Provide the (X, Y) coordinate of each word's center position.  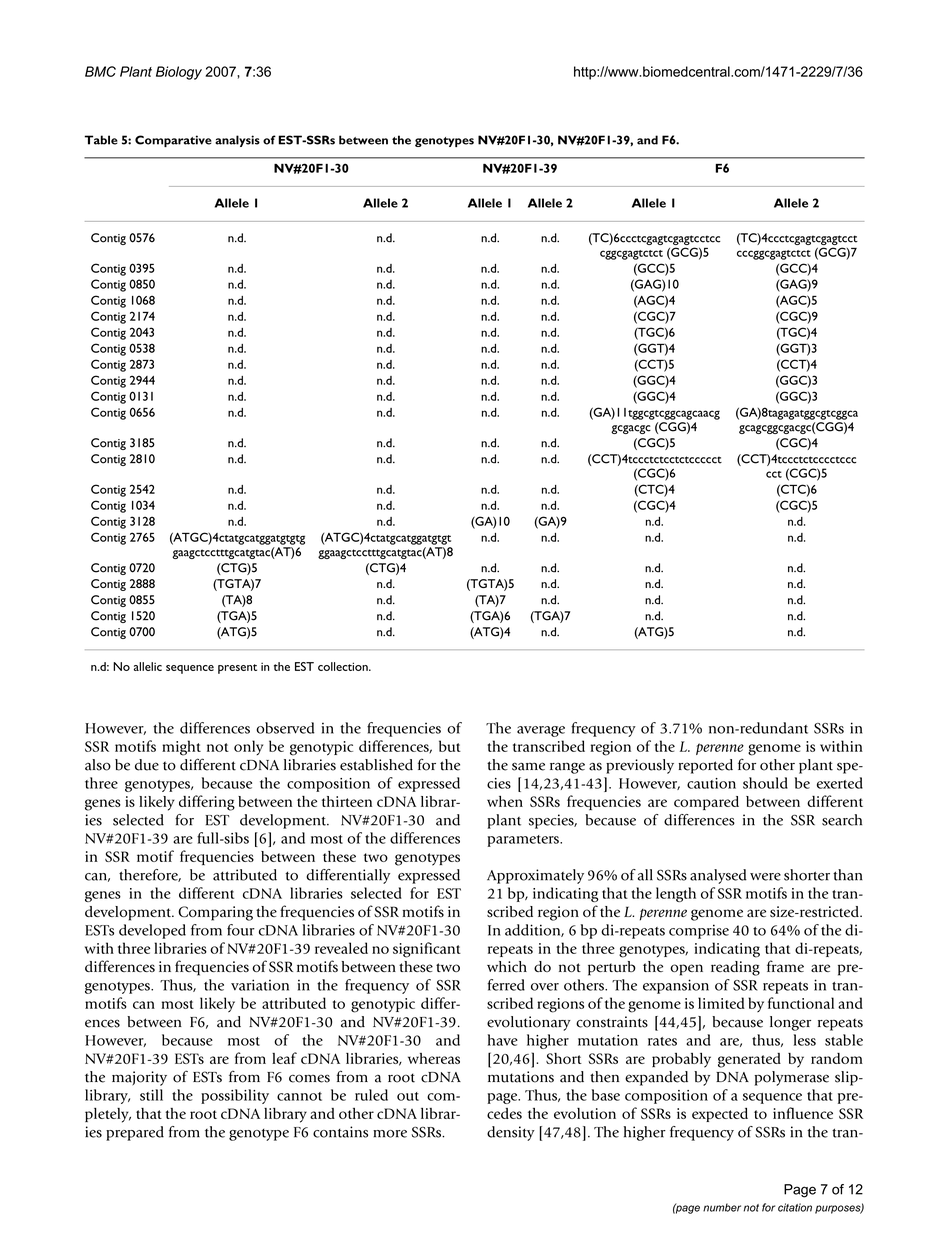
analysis (237, 141)
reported (706, 766)
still (151, 1095)
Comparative (173, 141)
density (511, 1133)
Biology (179, 73)
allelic (148, 666)
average (541, 731)
